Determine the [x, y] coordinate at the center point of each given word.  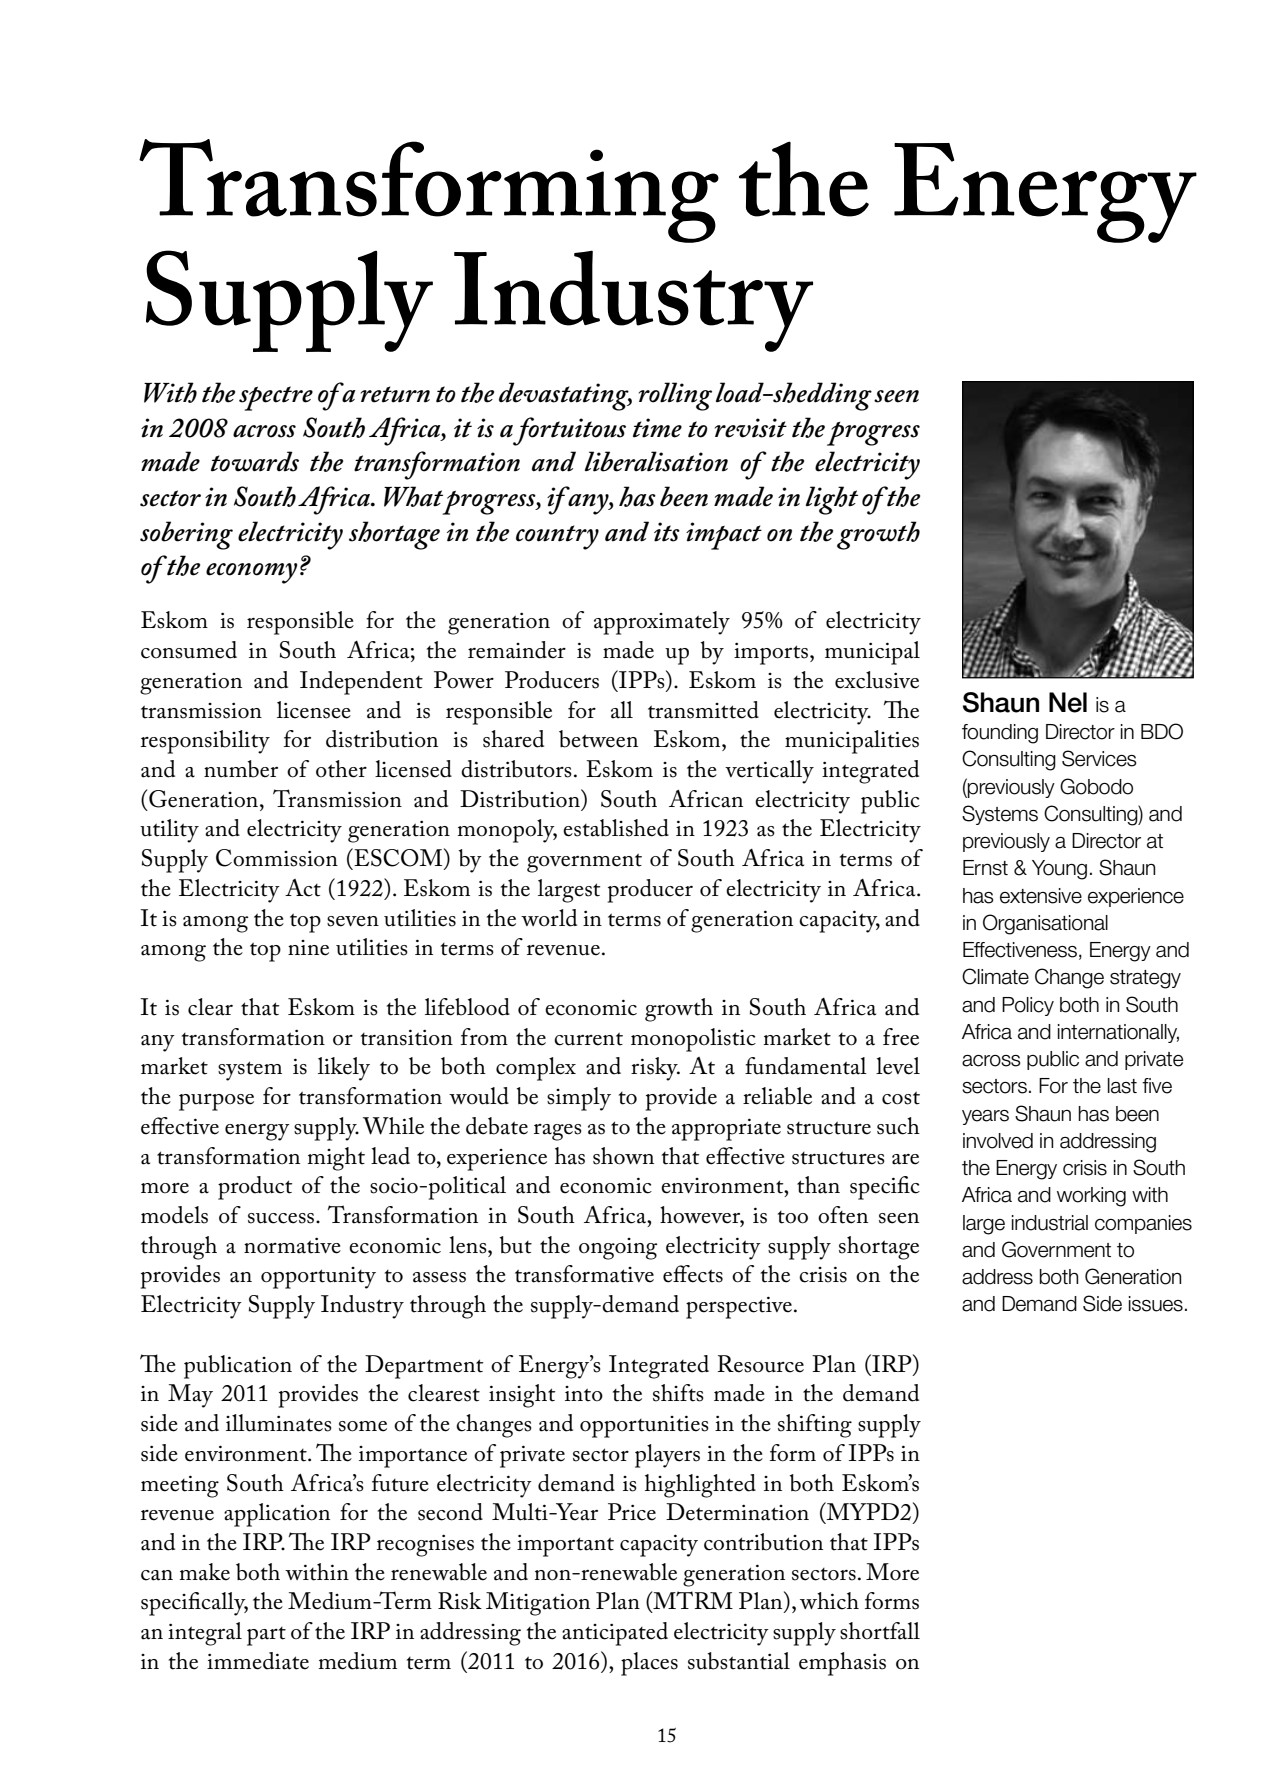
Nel [1068, 702]
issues [1156, 1304]
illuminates [279, 1423]
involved [998, 1141]
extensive [1041, 896]
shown [623, 1156]
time [657, 428]
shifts [678, 1393]
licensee [314, 710]
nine [308, 948]
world [549, 918]
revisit [751, 428]
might [336, 1159]
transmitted [703, 710]
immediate [258, 1661]
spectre [276, 398]
